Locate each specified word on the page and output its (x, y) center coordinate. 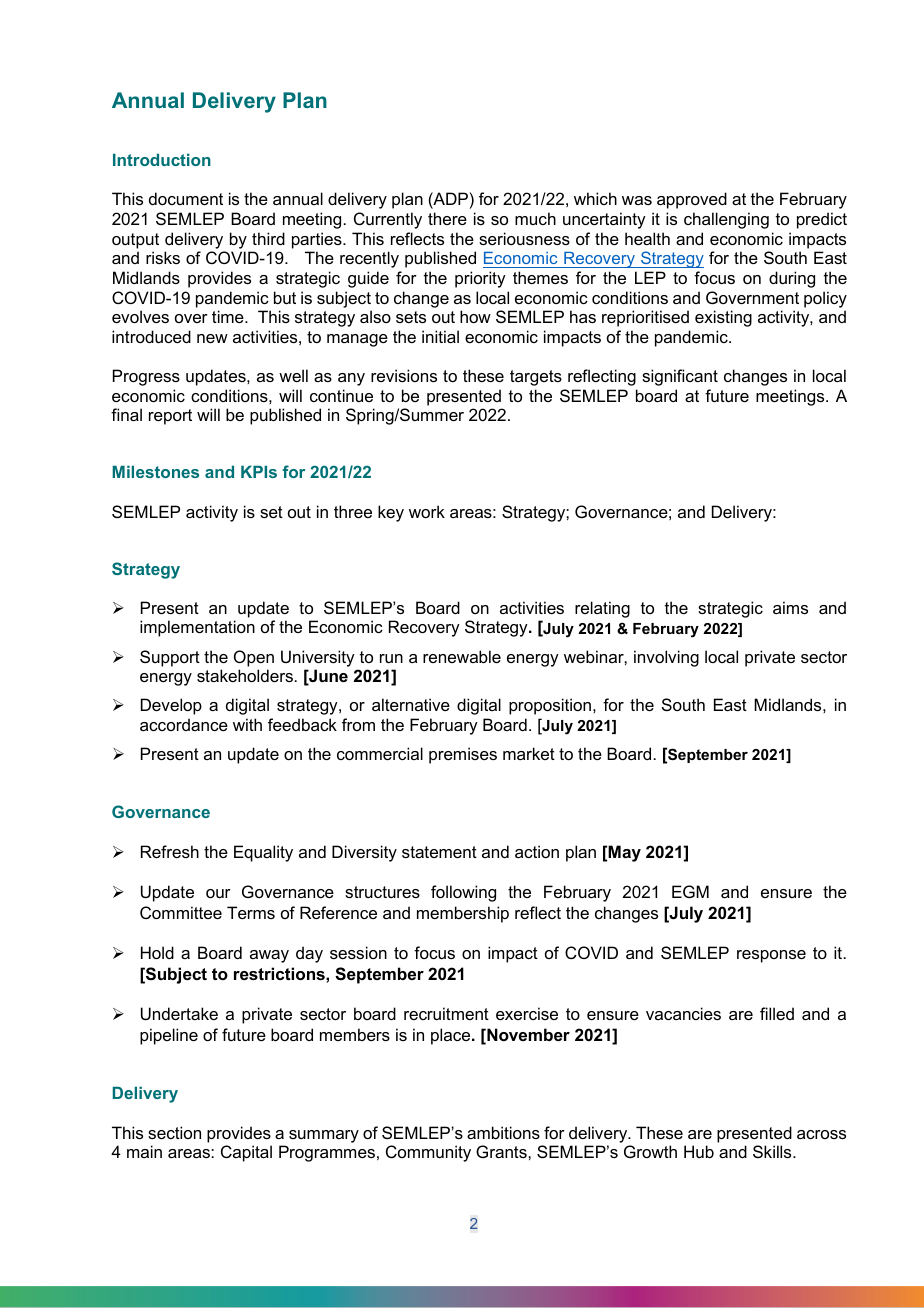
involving (666, 658)
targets (536, 378)
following (463, 893)
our (218, 893)
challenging (726, 220)
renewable (462, 656)
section (174, 1132)
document (186, 198)
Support (170, 658)
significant (680, 377)
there (447, 218)
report (170, 417)
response (771, 956)
